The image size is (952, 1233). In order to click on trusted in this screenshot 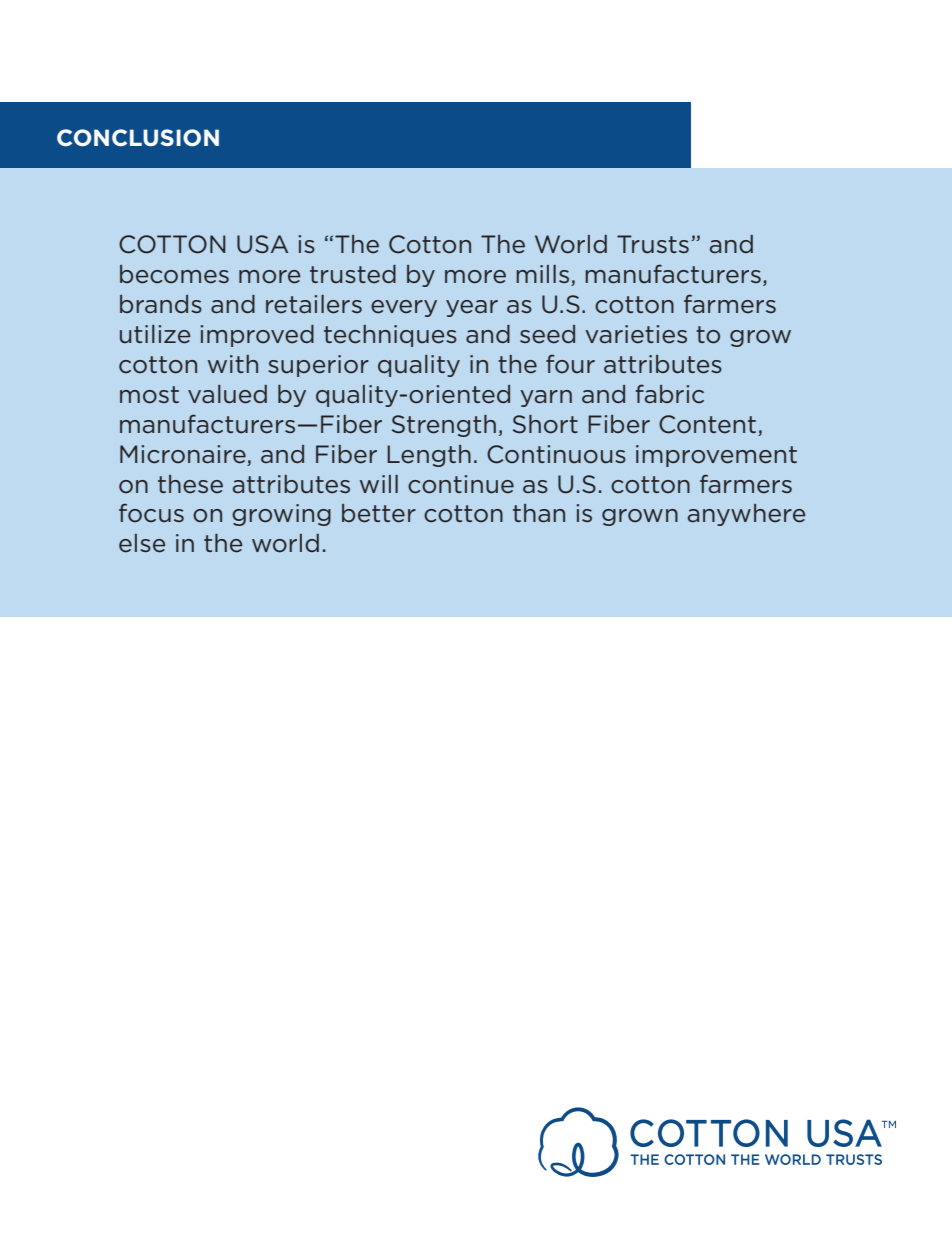, I will do `click(353, 274)`.
